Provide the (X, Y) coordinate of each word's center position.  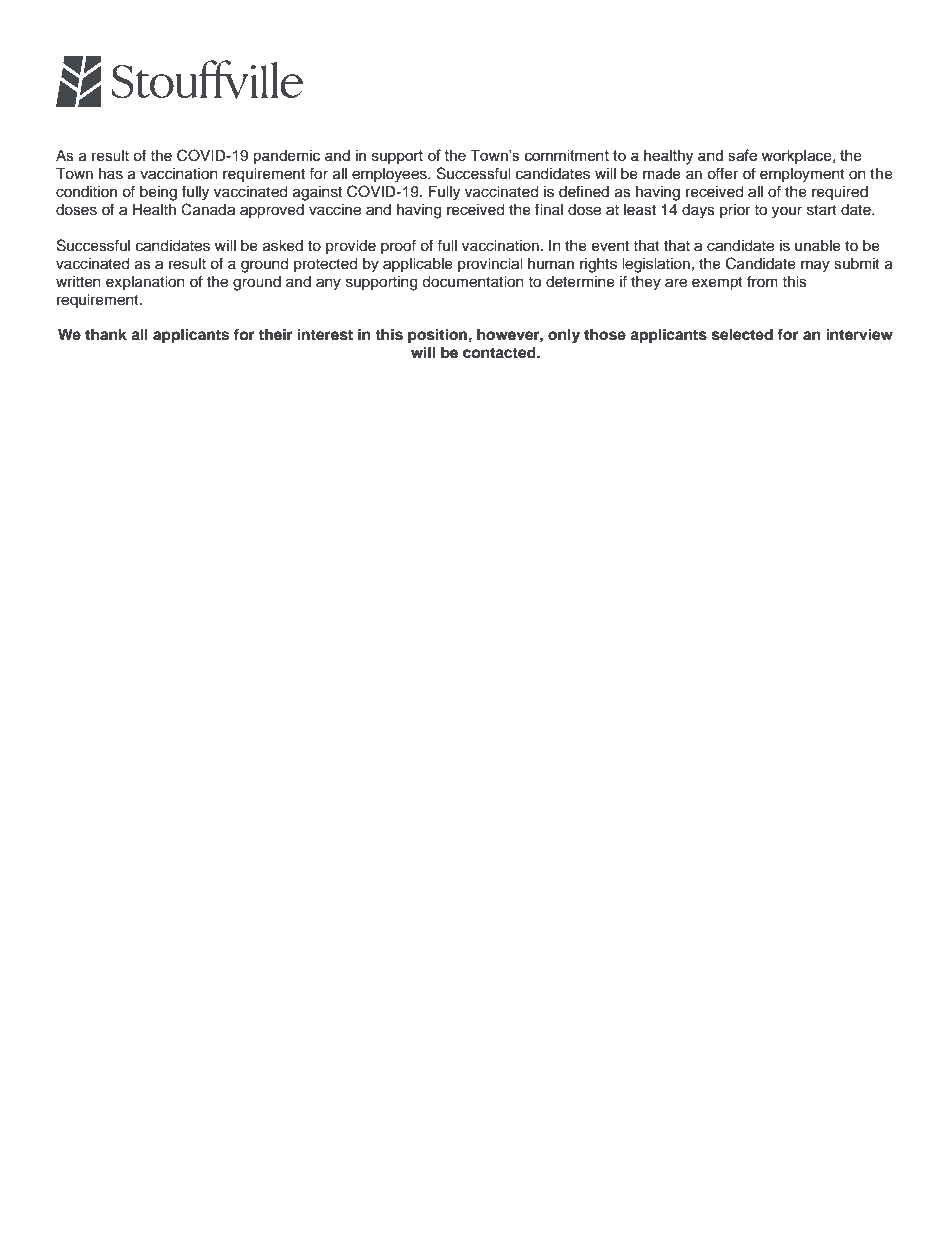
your (787, 212)
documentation (473, 282)
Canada (208, 209)
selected (742, 335)
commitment (567, 155)
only (564, 336)
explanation (145, 283)
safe (742, 155)
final (549, 209)
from (762, 281)
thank (106, 334)
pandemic (287, 157)
